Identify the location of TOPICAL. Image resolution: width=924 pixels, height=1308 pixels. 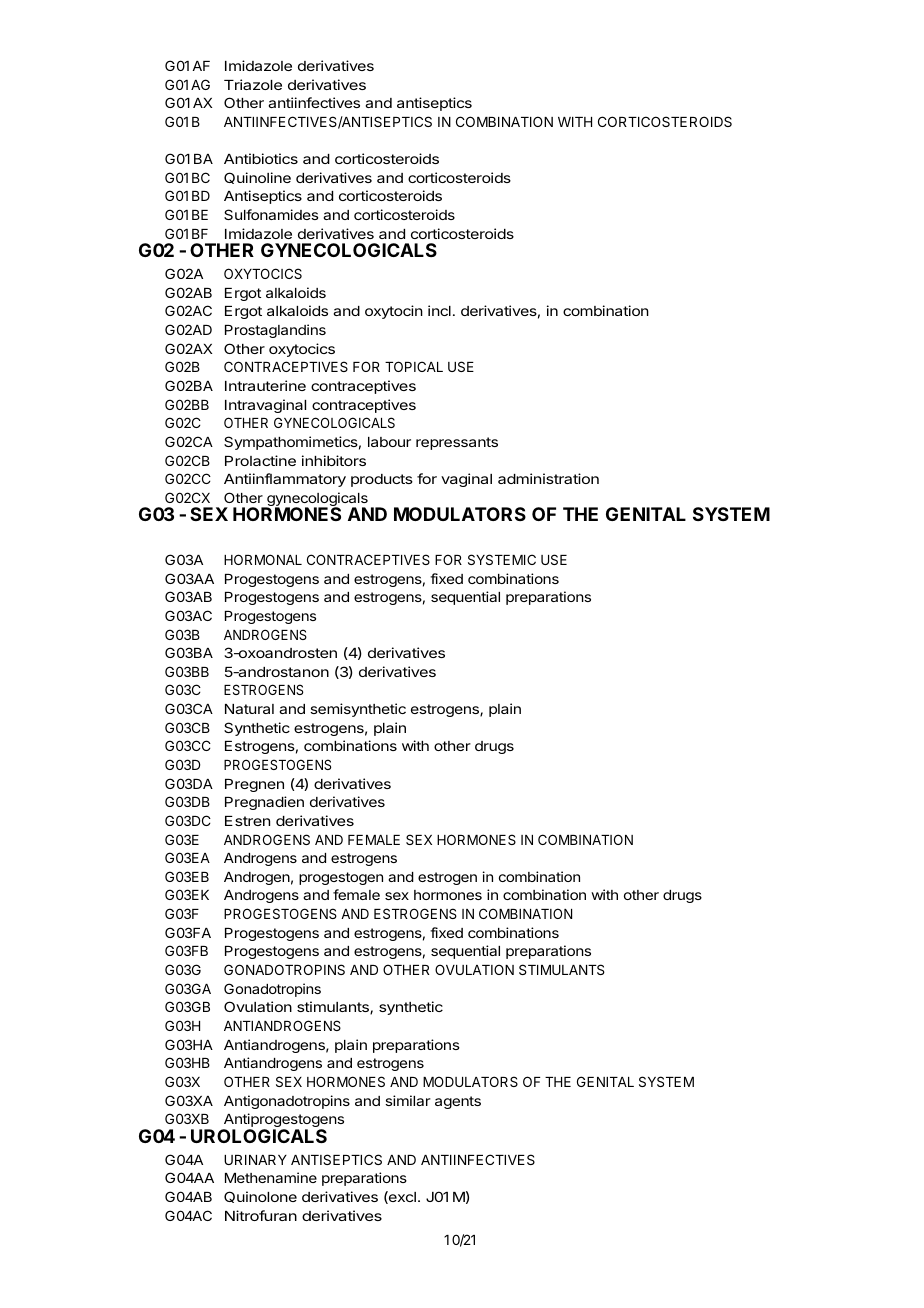
(414, 366).
